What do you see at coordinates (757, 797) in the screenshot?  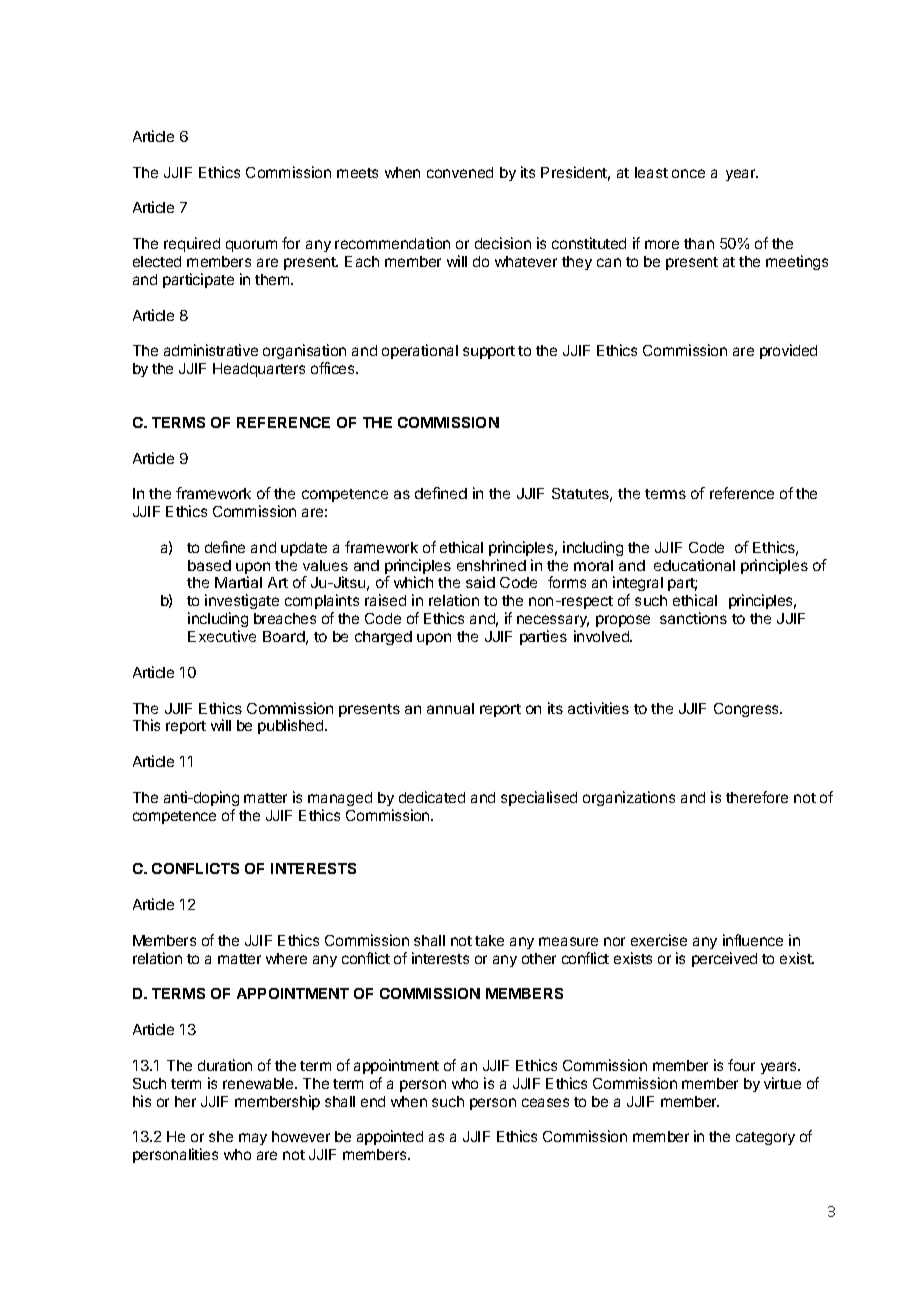 I see `therefore` at bounding box center [757, 797].
